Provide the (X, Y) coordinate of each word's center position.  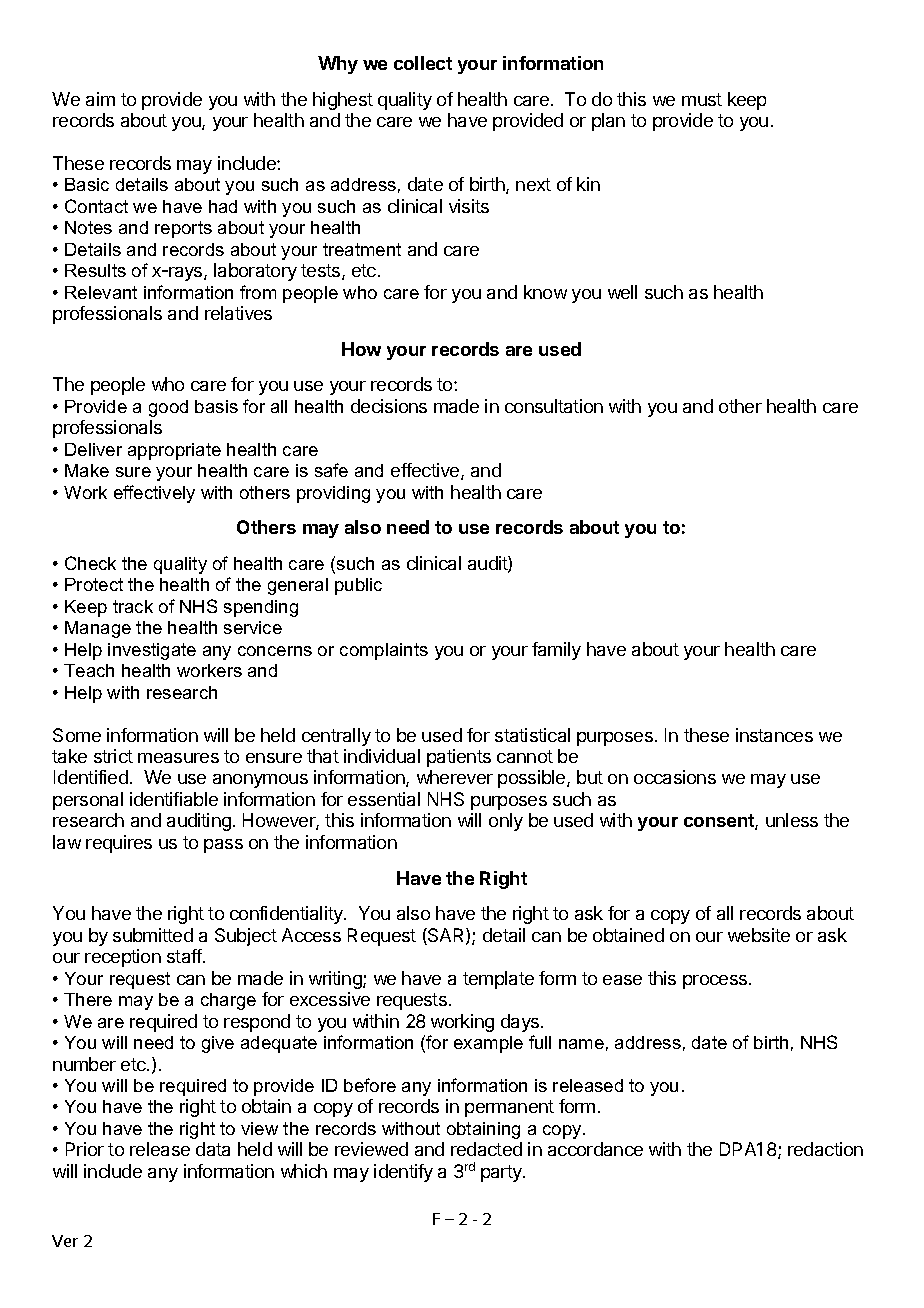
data (213, 1149)
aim (100, 99)
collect (423, 63)
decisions (389, 406)
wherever (455, 777)
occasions (675, 777)
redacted (486, 1149)
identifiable (174, 799)
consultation (554, 406)
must (702, 99)
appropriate (174, 451)
